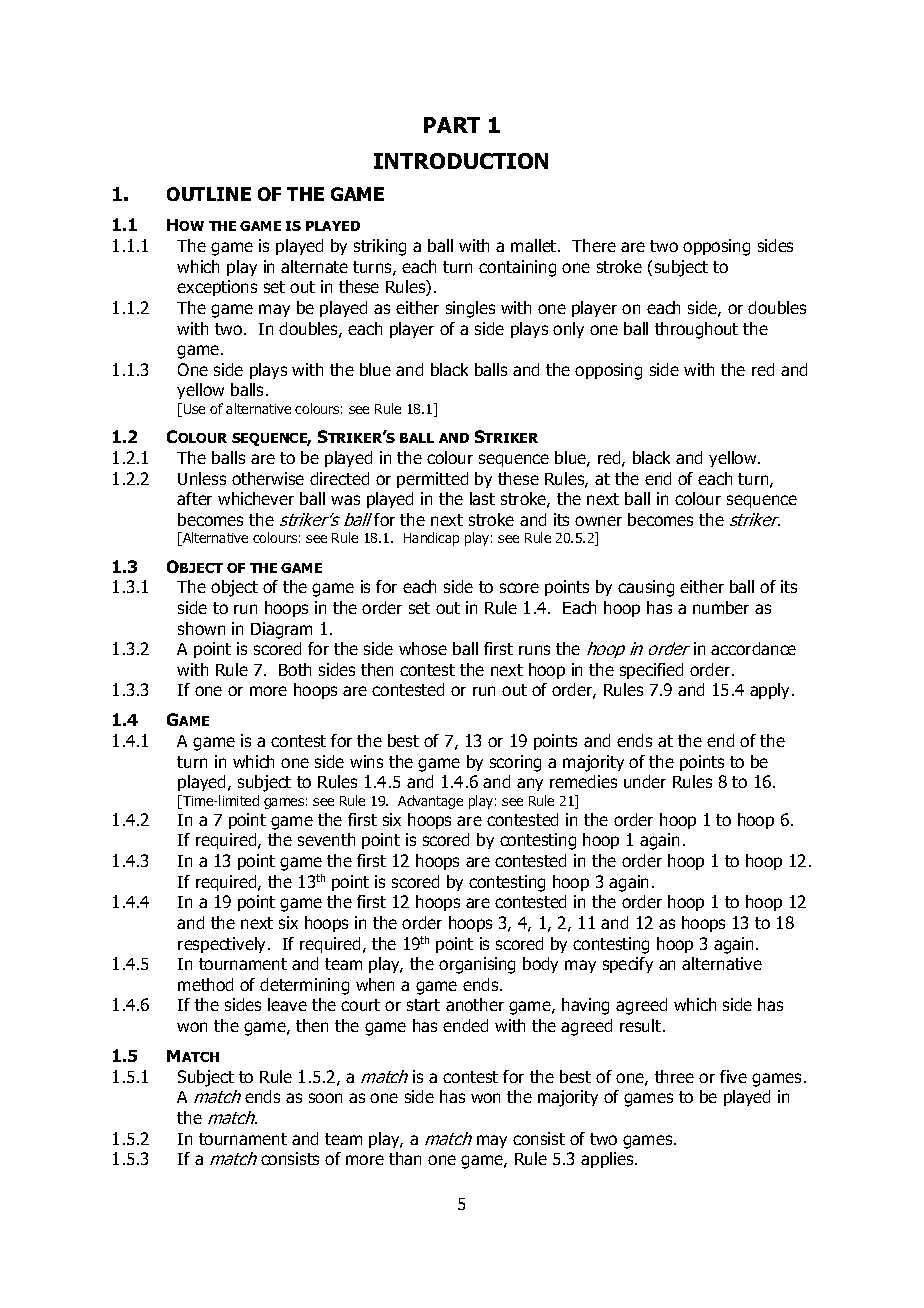  What do you see at coordinates (674, 1076) in the screenshot?
I see `three` at bounding box center [674, 1076].
